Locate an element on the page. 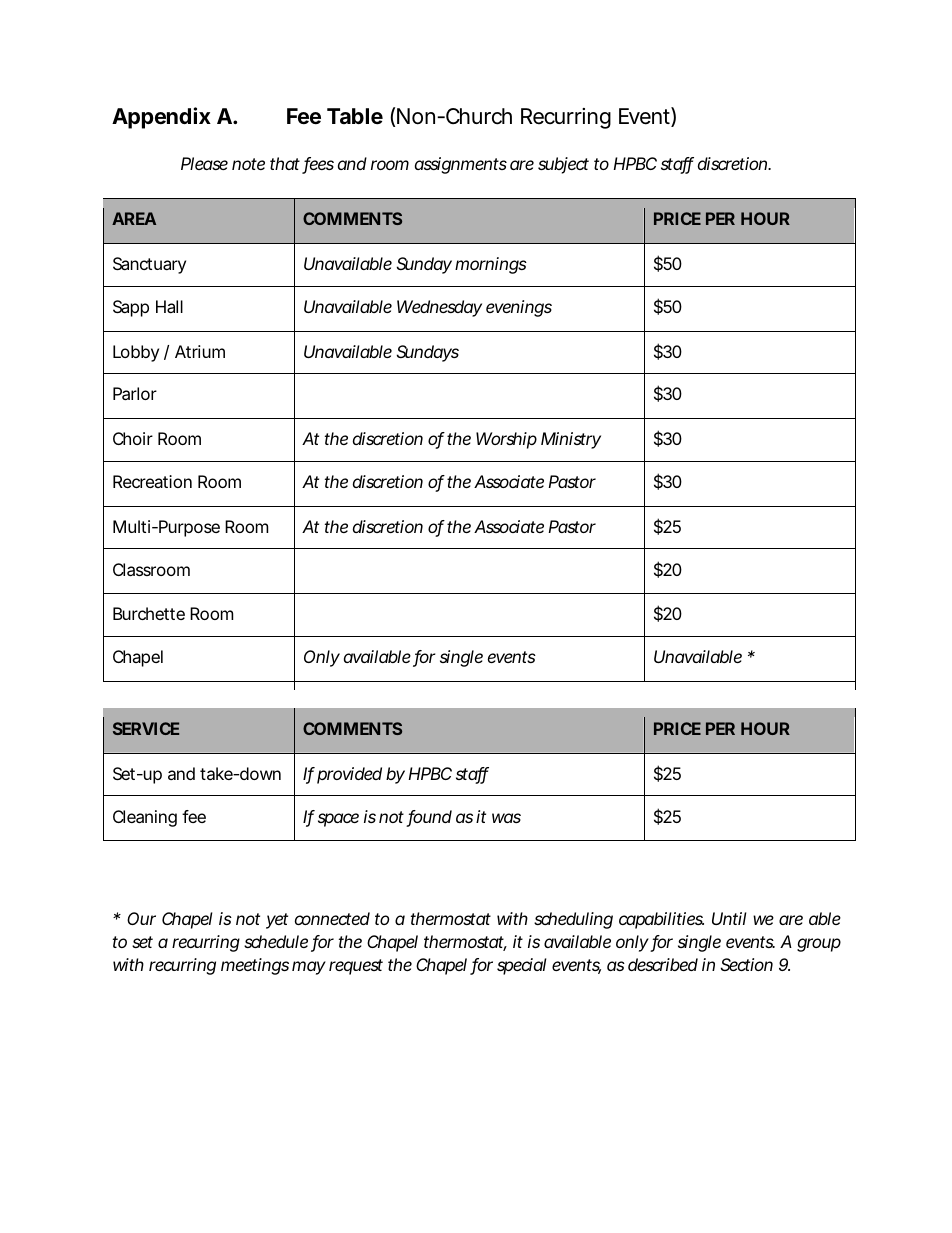 Image resolution: width=952 pixels, height=1233 pixels. Hall is located at coordinates (169, 306).
